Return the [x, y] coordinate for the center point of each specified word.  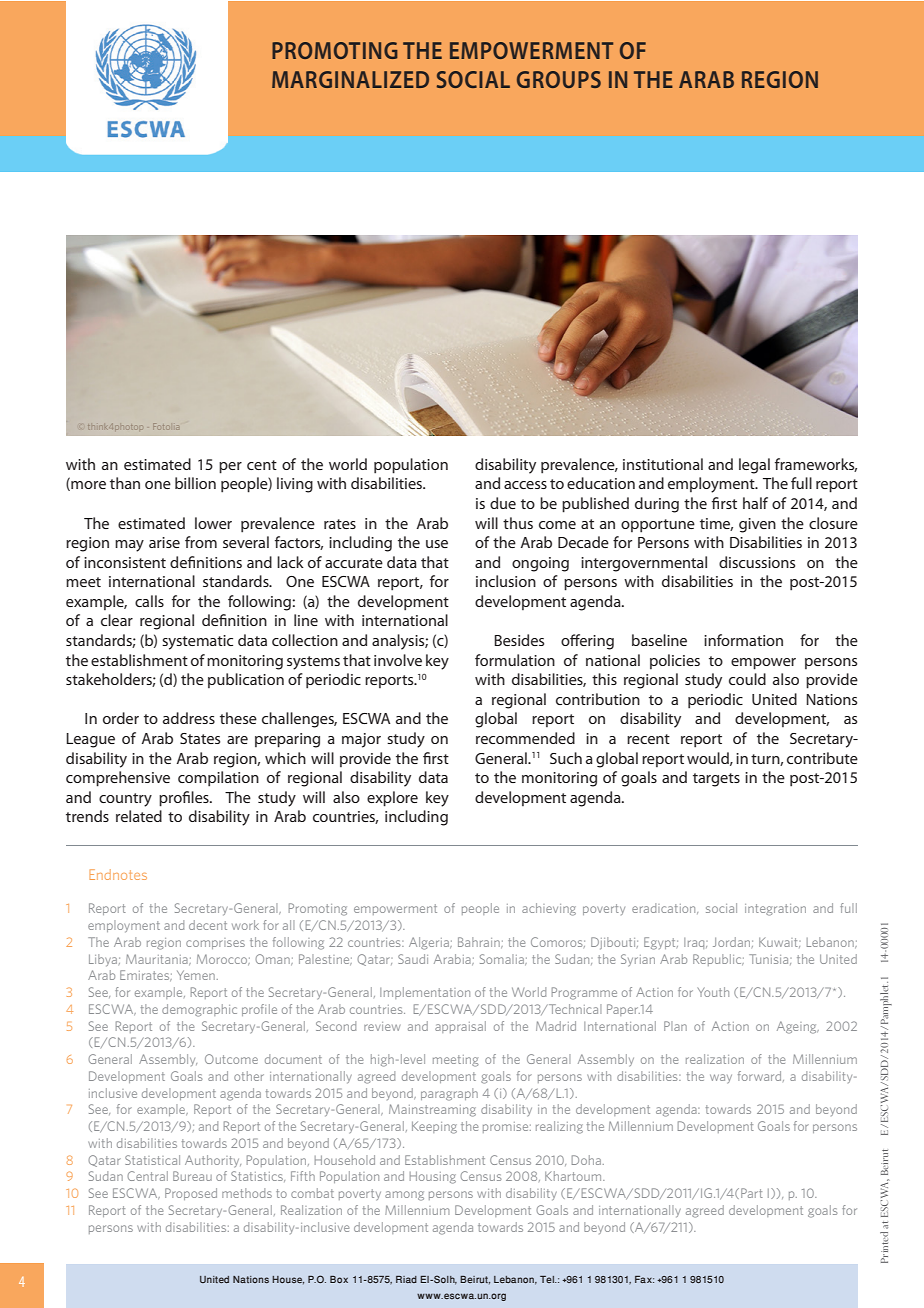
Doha [586, 1160]
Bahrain [480, 942]
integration [775, 910]
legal [754, 466]
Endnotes [118, 874]
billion [195, 483]
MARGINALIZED [350, 79]
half [755, 503]
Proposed [191, 1194]
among [404, 1196]
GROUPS [559, 79]
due [503, 503]
